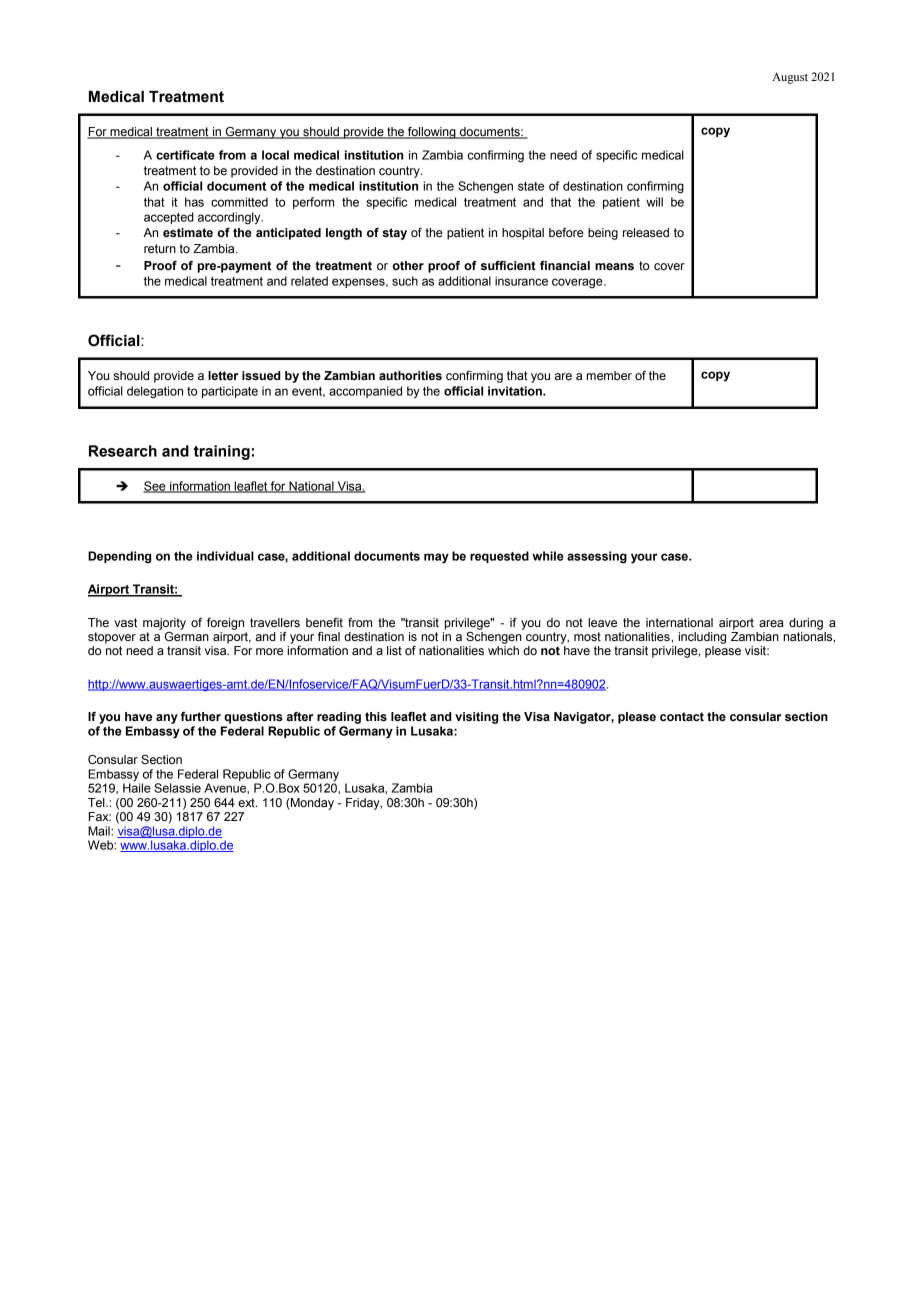  I want to click on August, so click(790, 78).
